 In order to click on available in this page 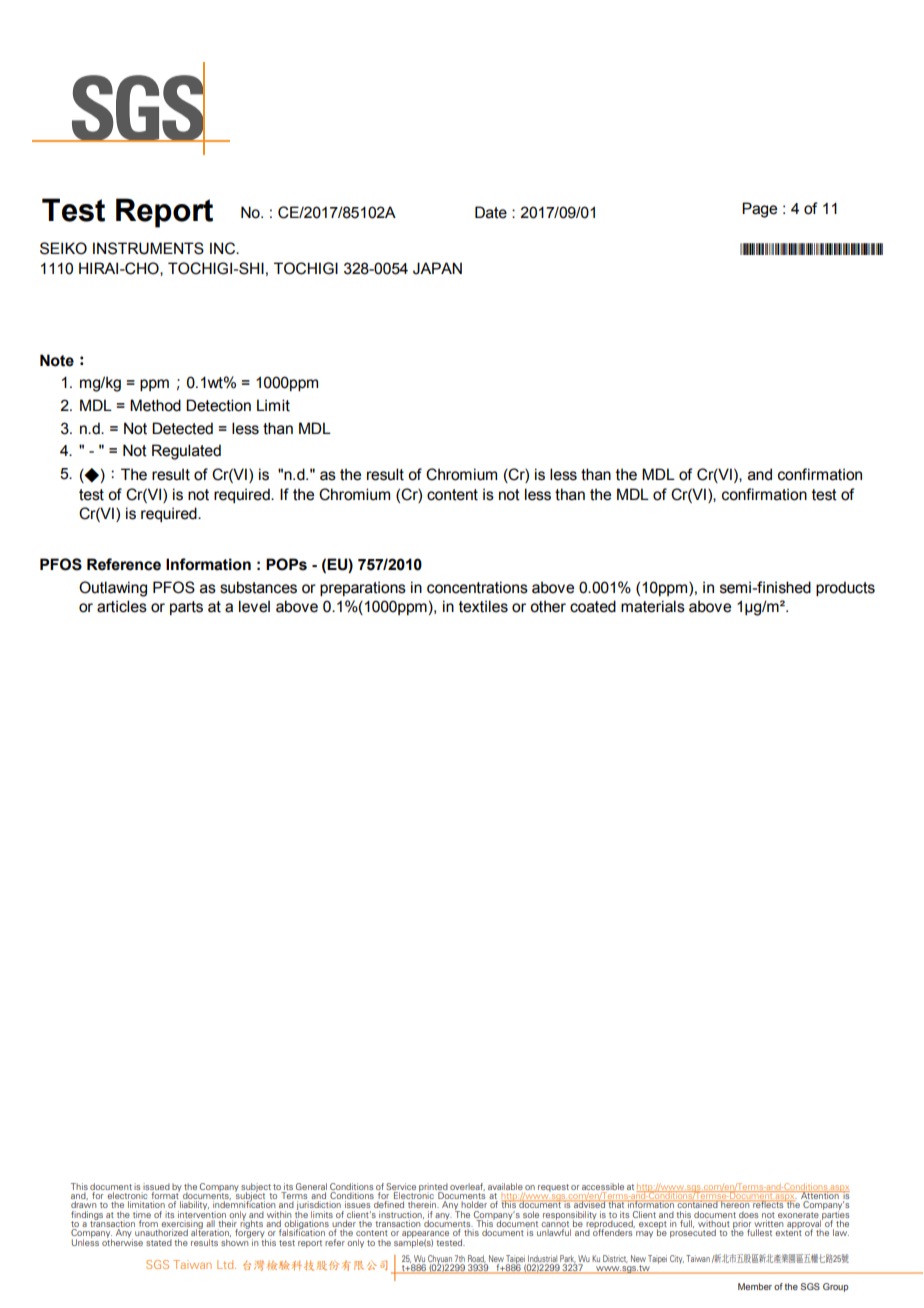, I will do `click(505, 1186)`.
